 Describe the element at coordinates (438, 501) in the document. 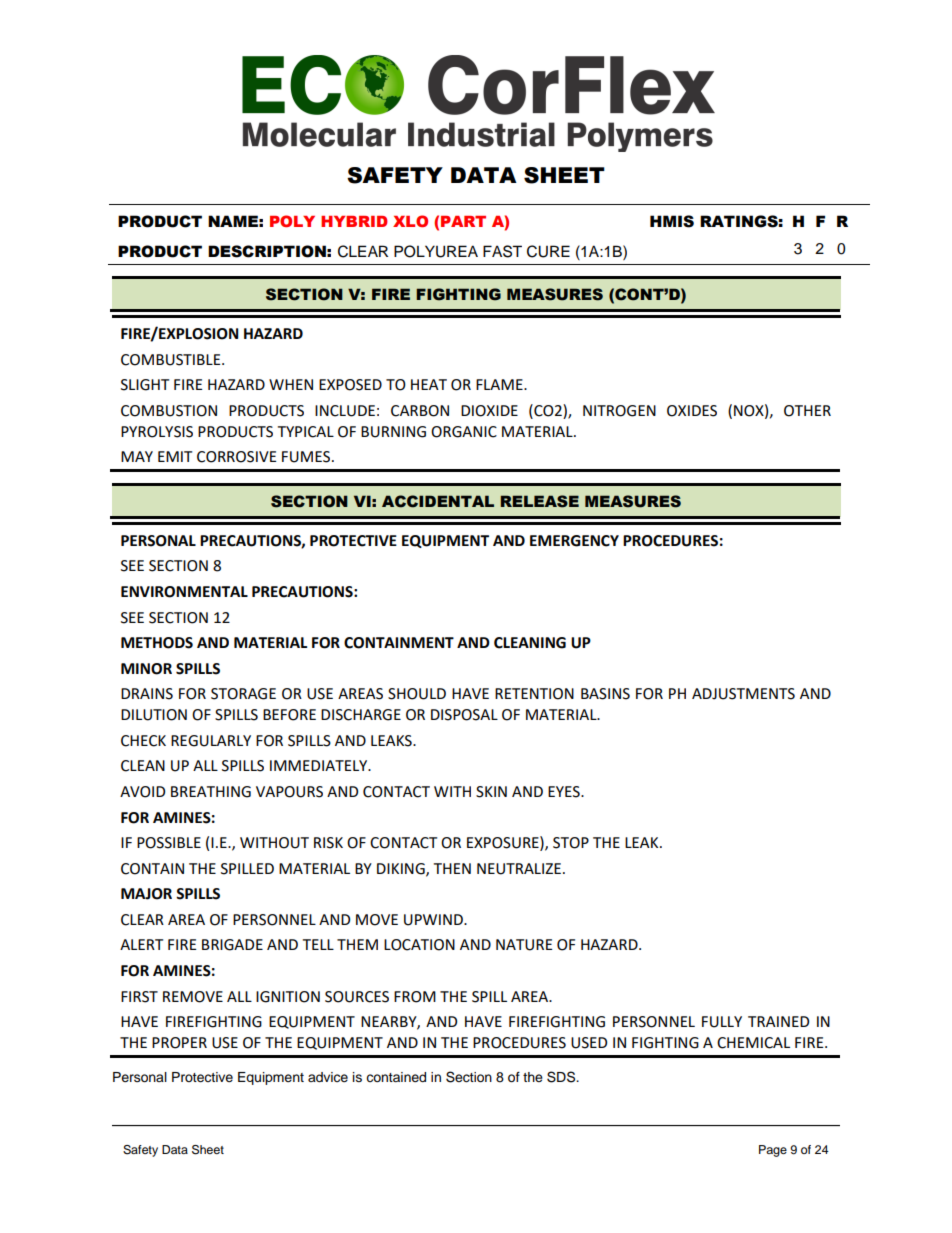

I see `ACCIDENTAL` at that location.
